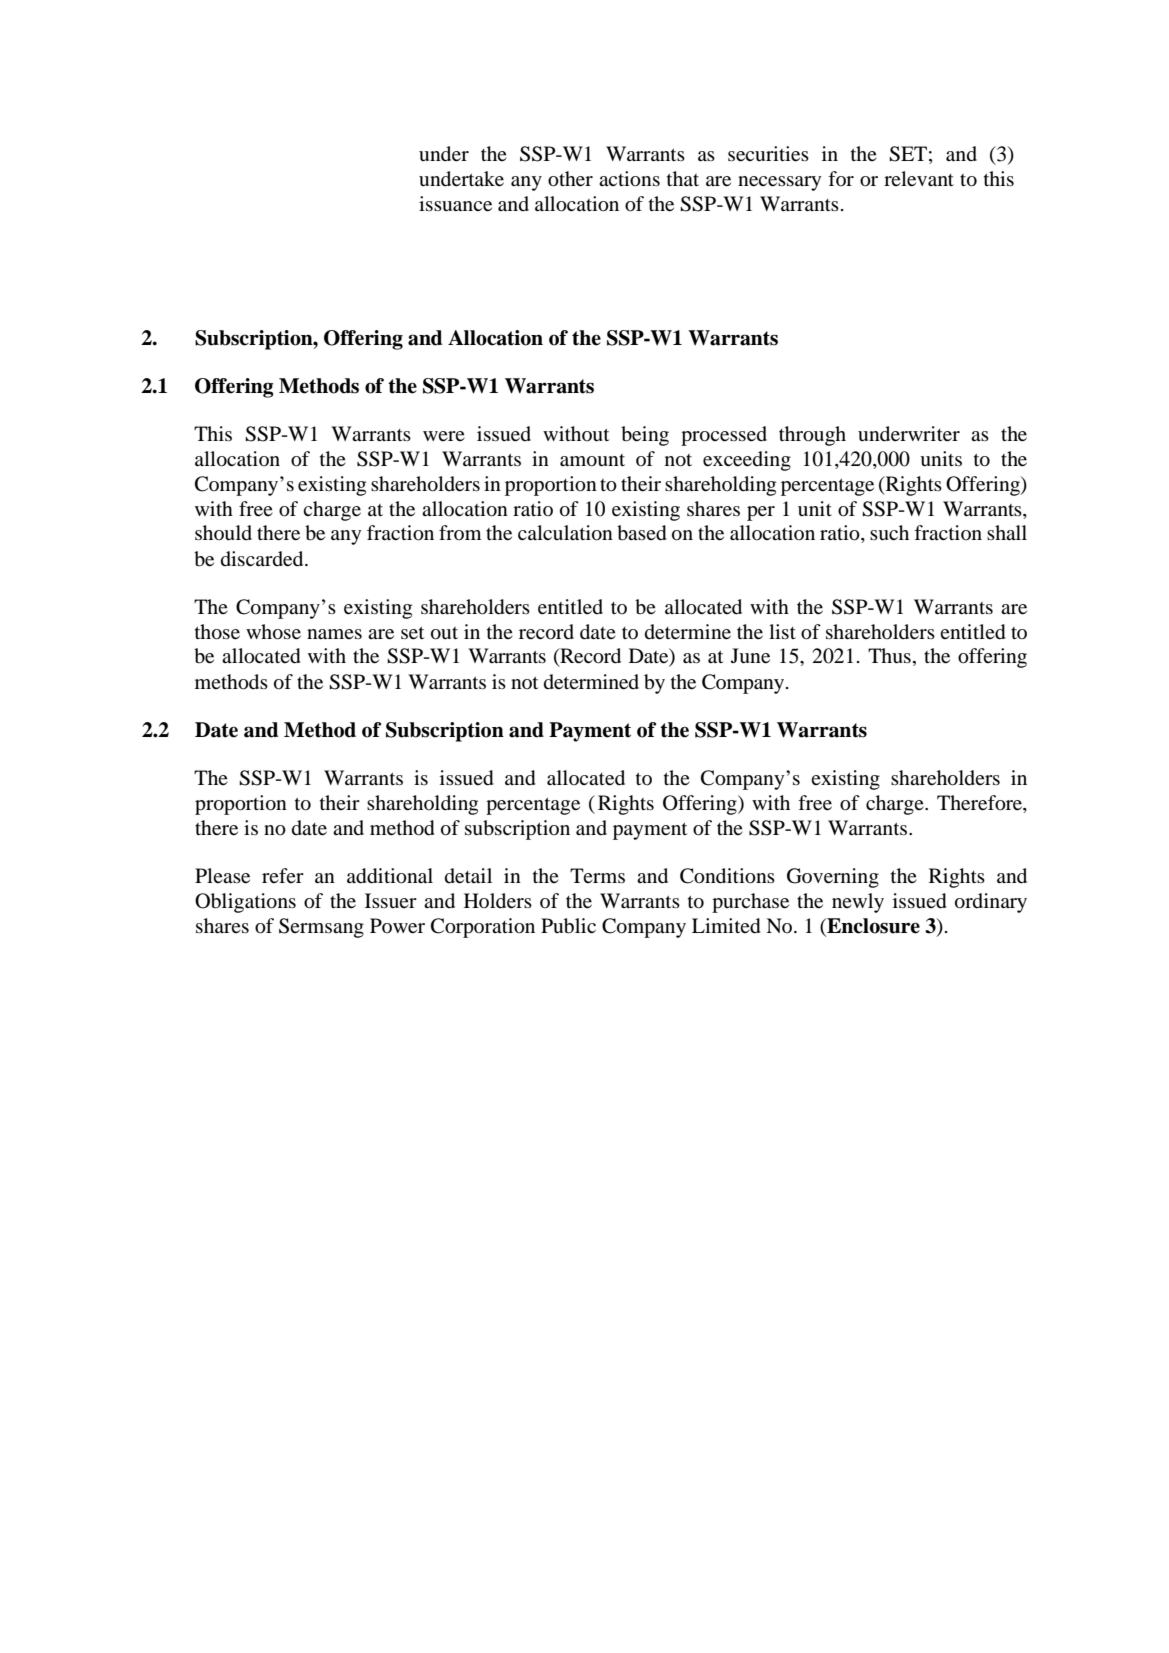  Describe the element at coordinates (334, 634) in the screenshot. I see `names` at that location.
